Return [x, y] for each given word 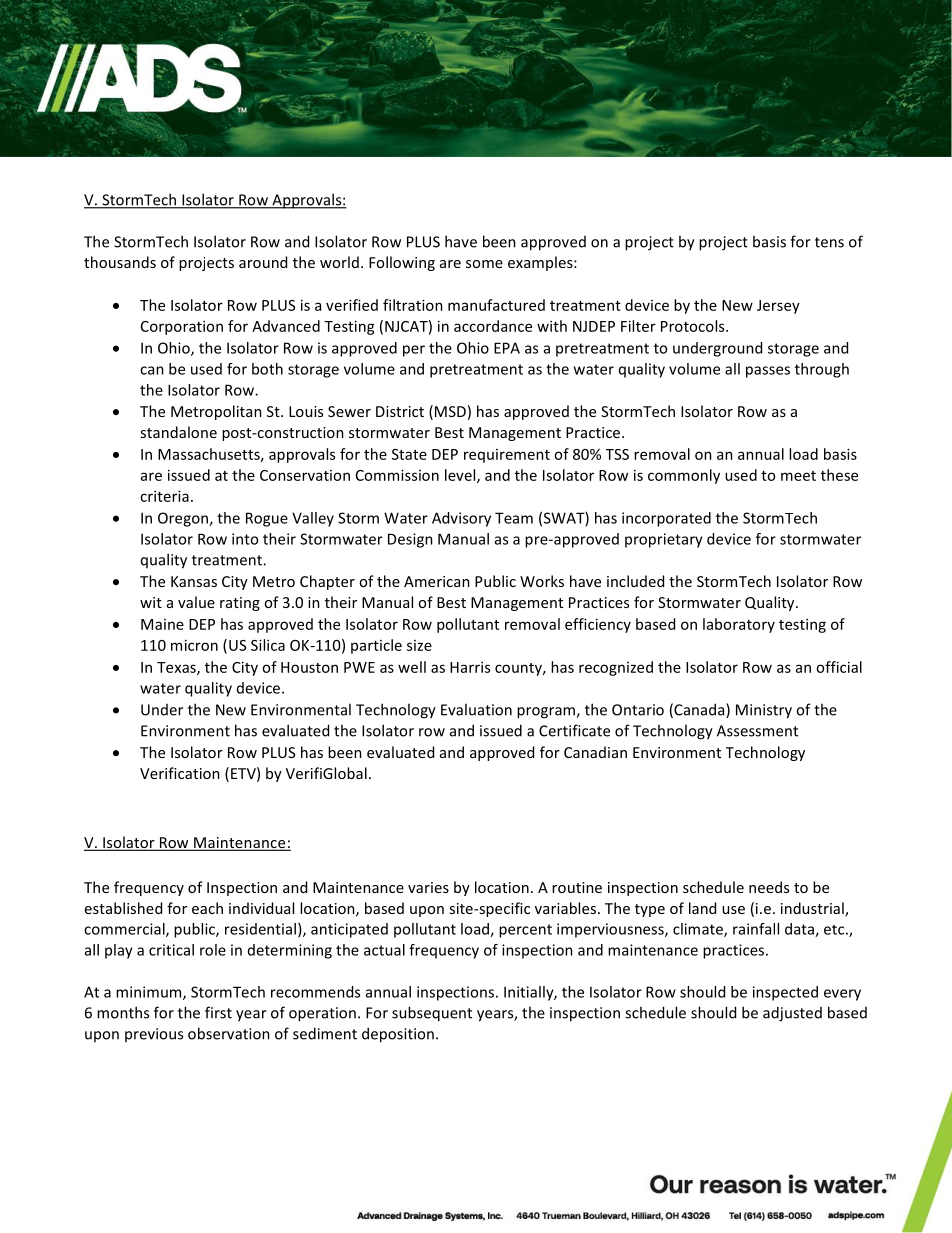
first [218, 1012]
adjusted [792, 1014]
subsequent [432, 1014]
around [263, 262]
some [484, 264]
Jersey [778, 307]
